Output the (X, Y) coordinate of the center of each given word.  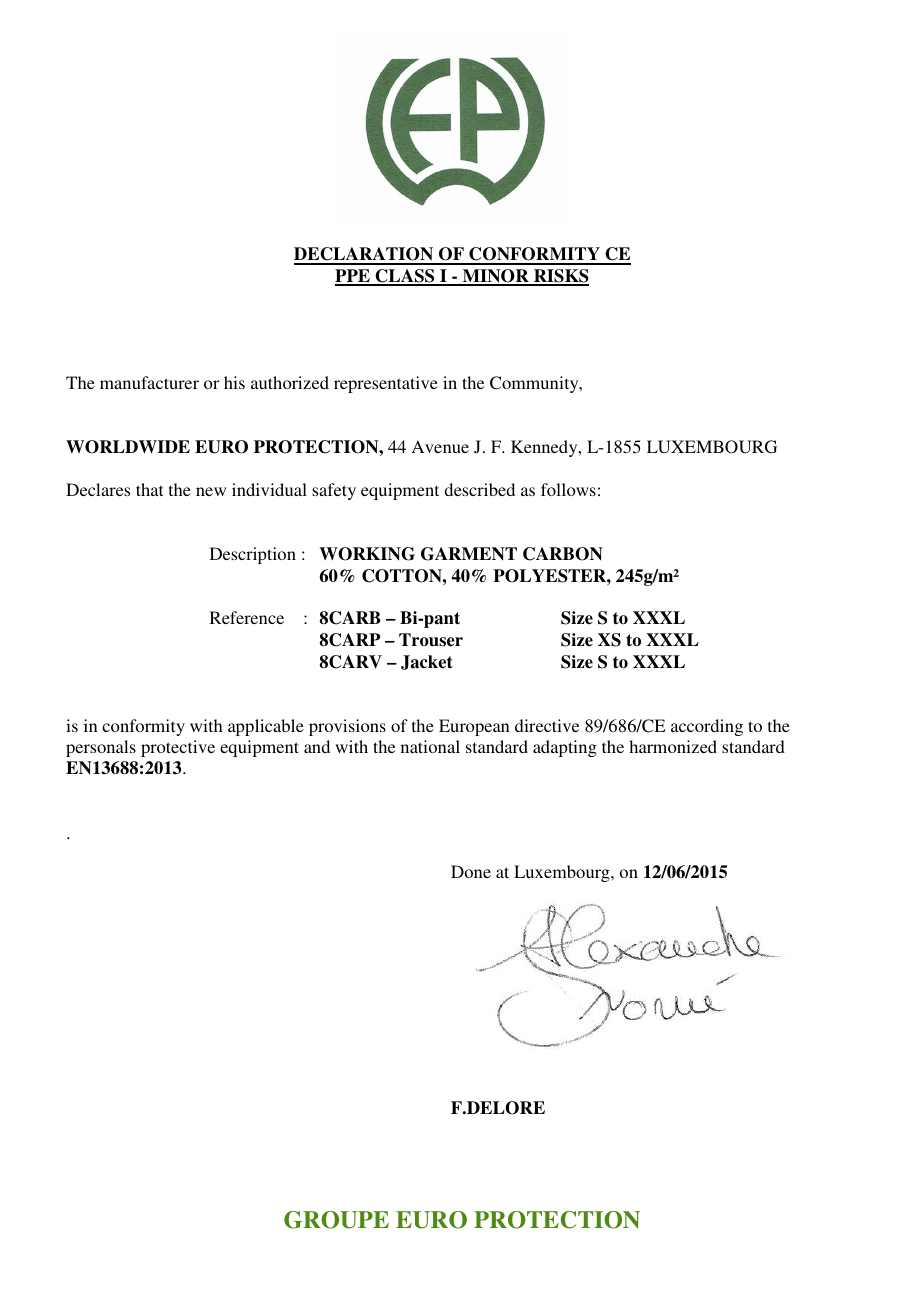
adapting (565, 748)
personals (101, 748)
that (149, 489)
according (707, 727)
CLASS (405, 277)
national (430, 746)
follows (568, 489)
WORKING (367, 554)
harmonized (673, 746)
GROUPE (336, 1220)
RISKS (560, 277)
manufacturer (149, 382)
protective (178, 748)
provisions (347, 727)
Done (471, 871)
